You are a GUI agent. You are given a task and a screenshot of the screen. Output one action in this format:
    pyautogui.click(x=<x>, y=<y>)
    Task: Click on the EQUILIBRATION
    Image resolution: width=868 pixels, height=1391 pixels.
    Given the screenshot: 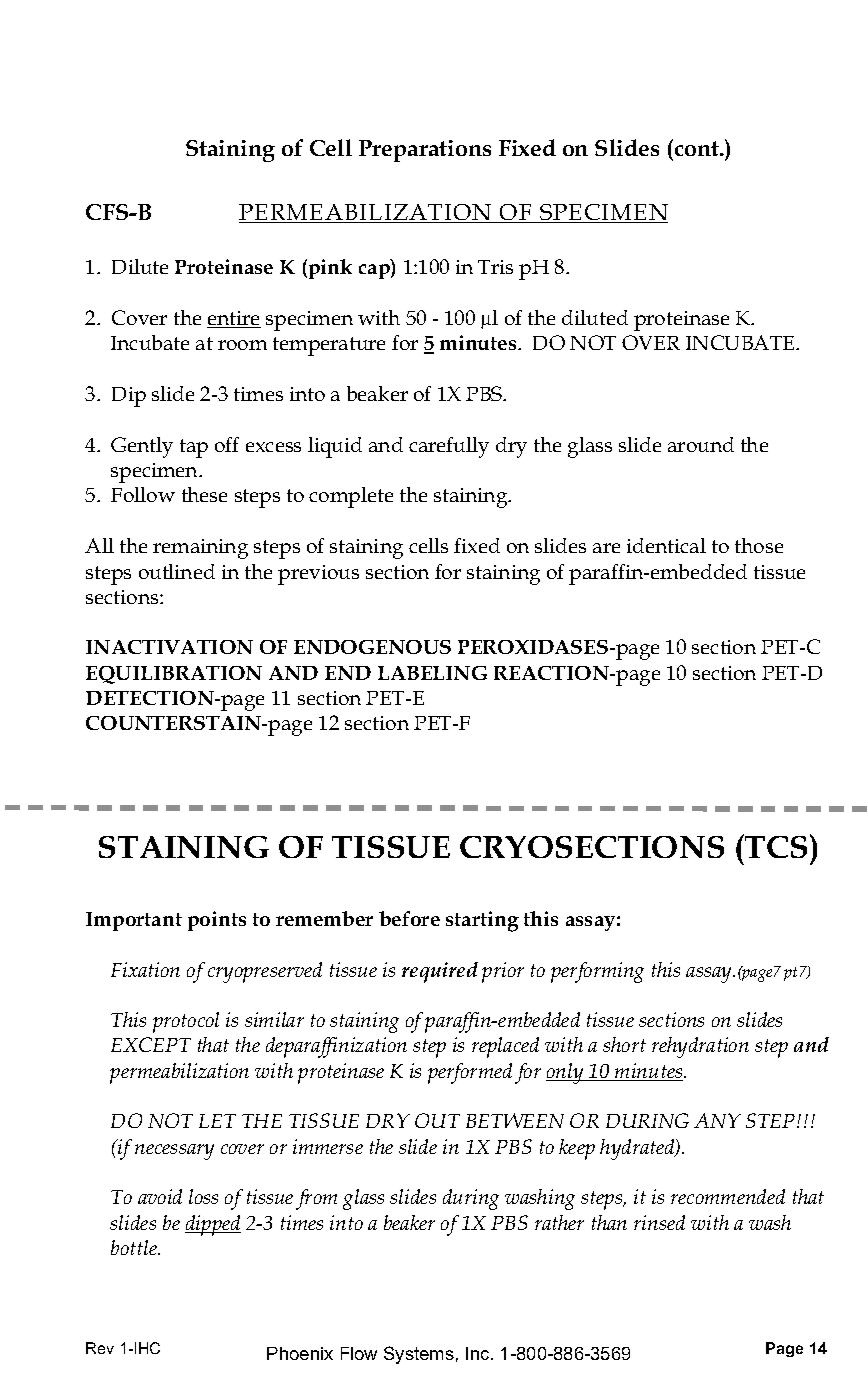 What is the action you would take?
    pyautogui.click(x=174, y=675)
